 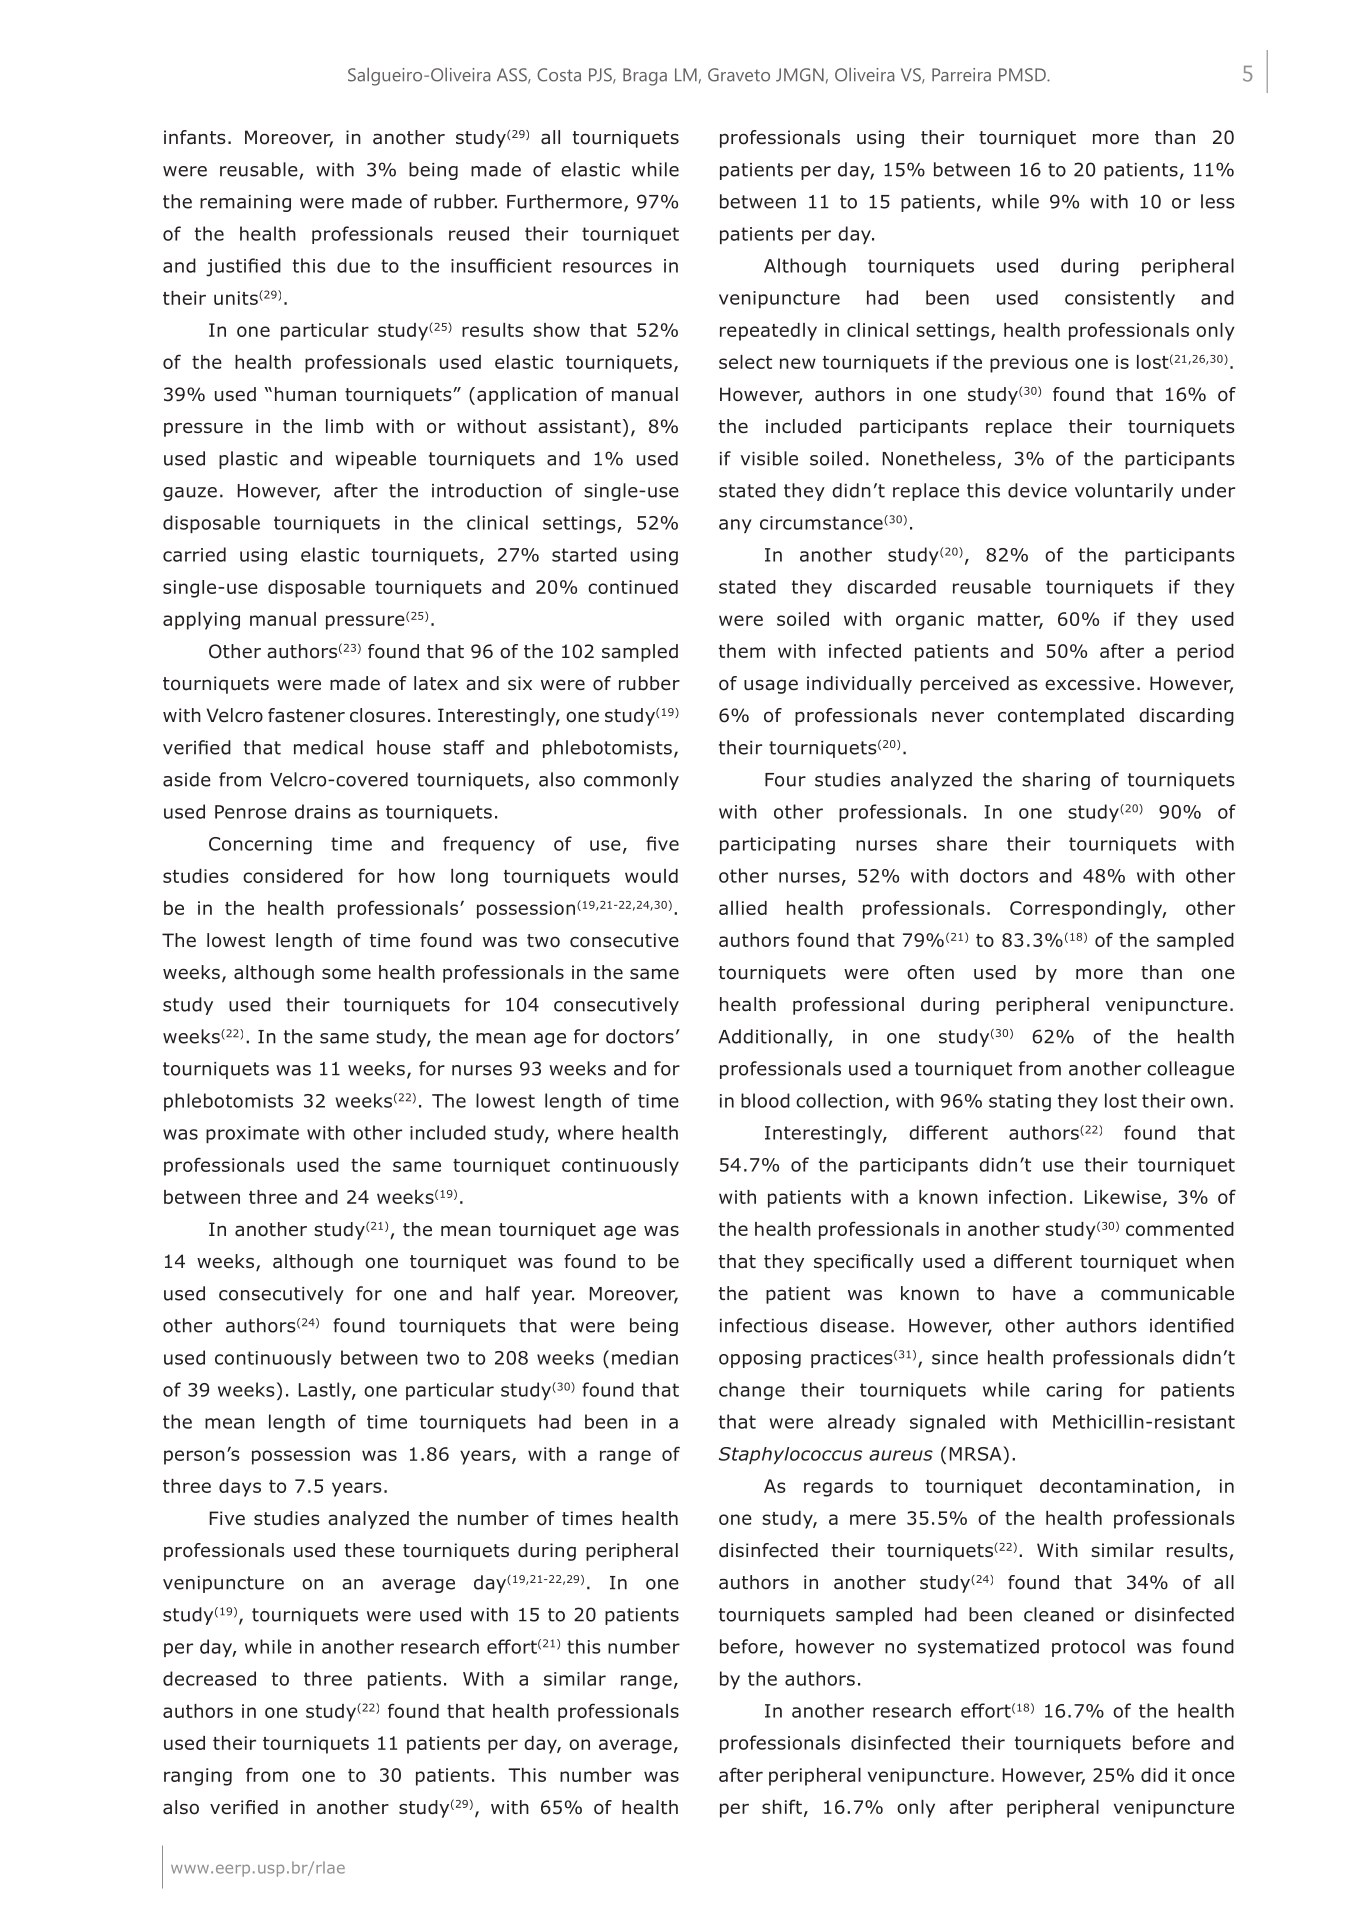 What do you see at coordinates (742, 651) in the screenshot?
I see `them` at bounding box center [742, 651].
